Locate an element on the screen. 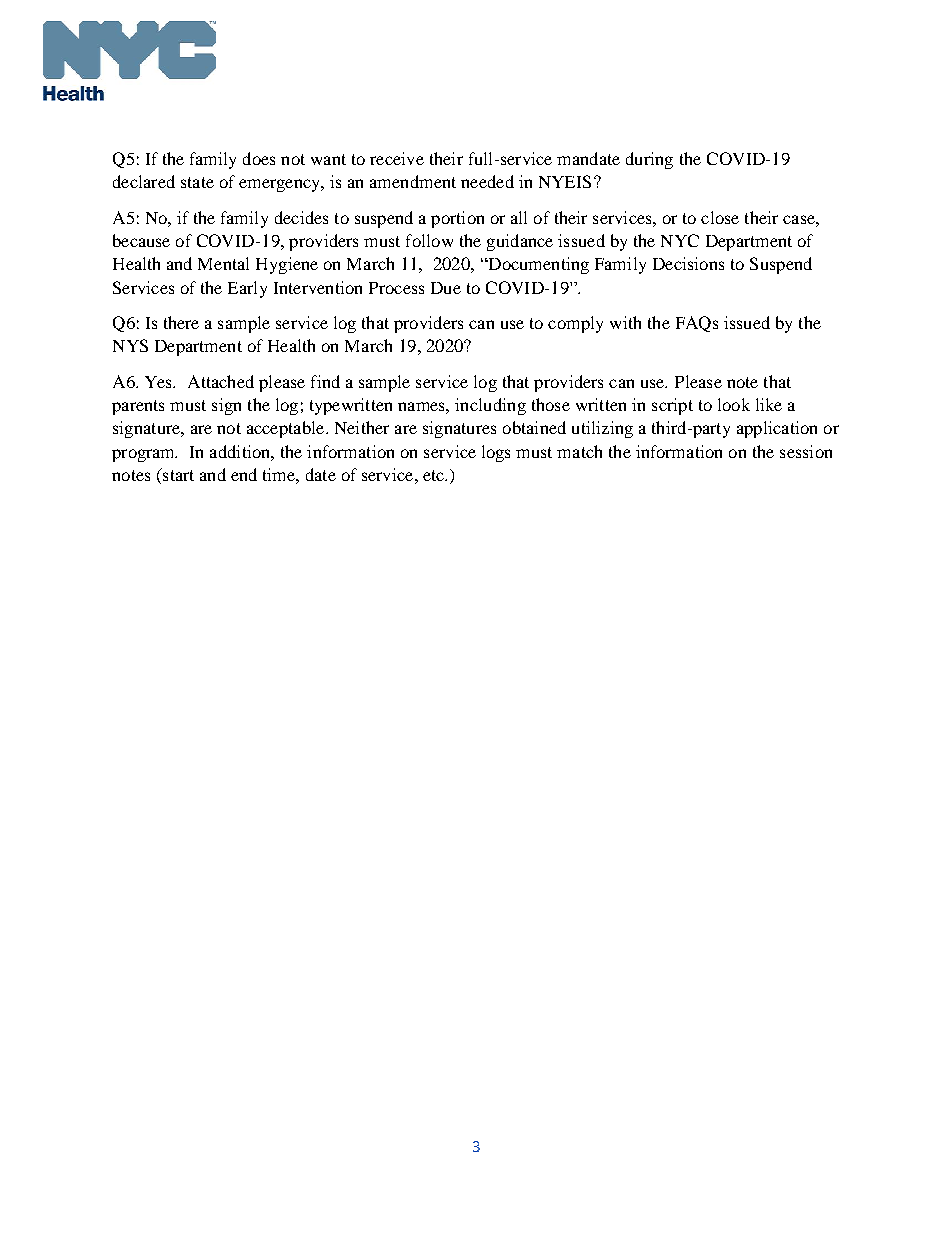 This screenshot has width=952, height=1233. does is located at coordinates (259, 158).
